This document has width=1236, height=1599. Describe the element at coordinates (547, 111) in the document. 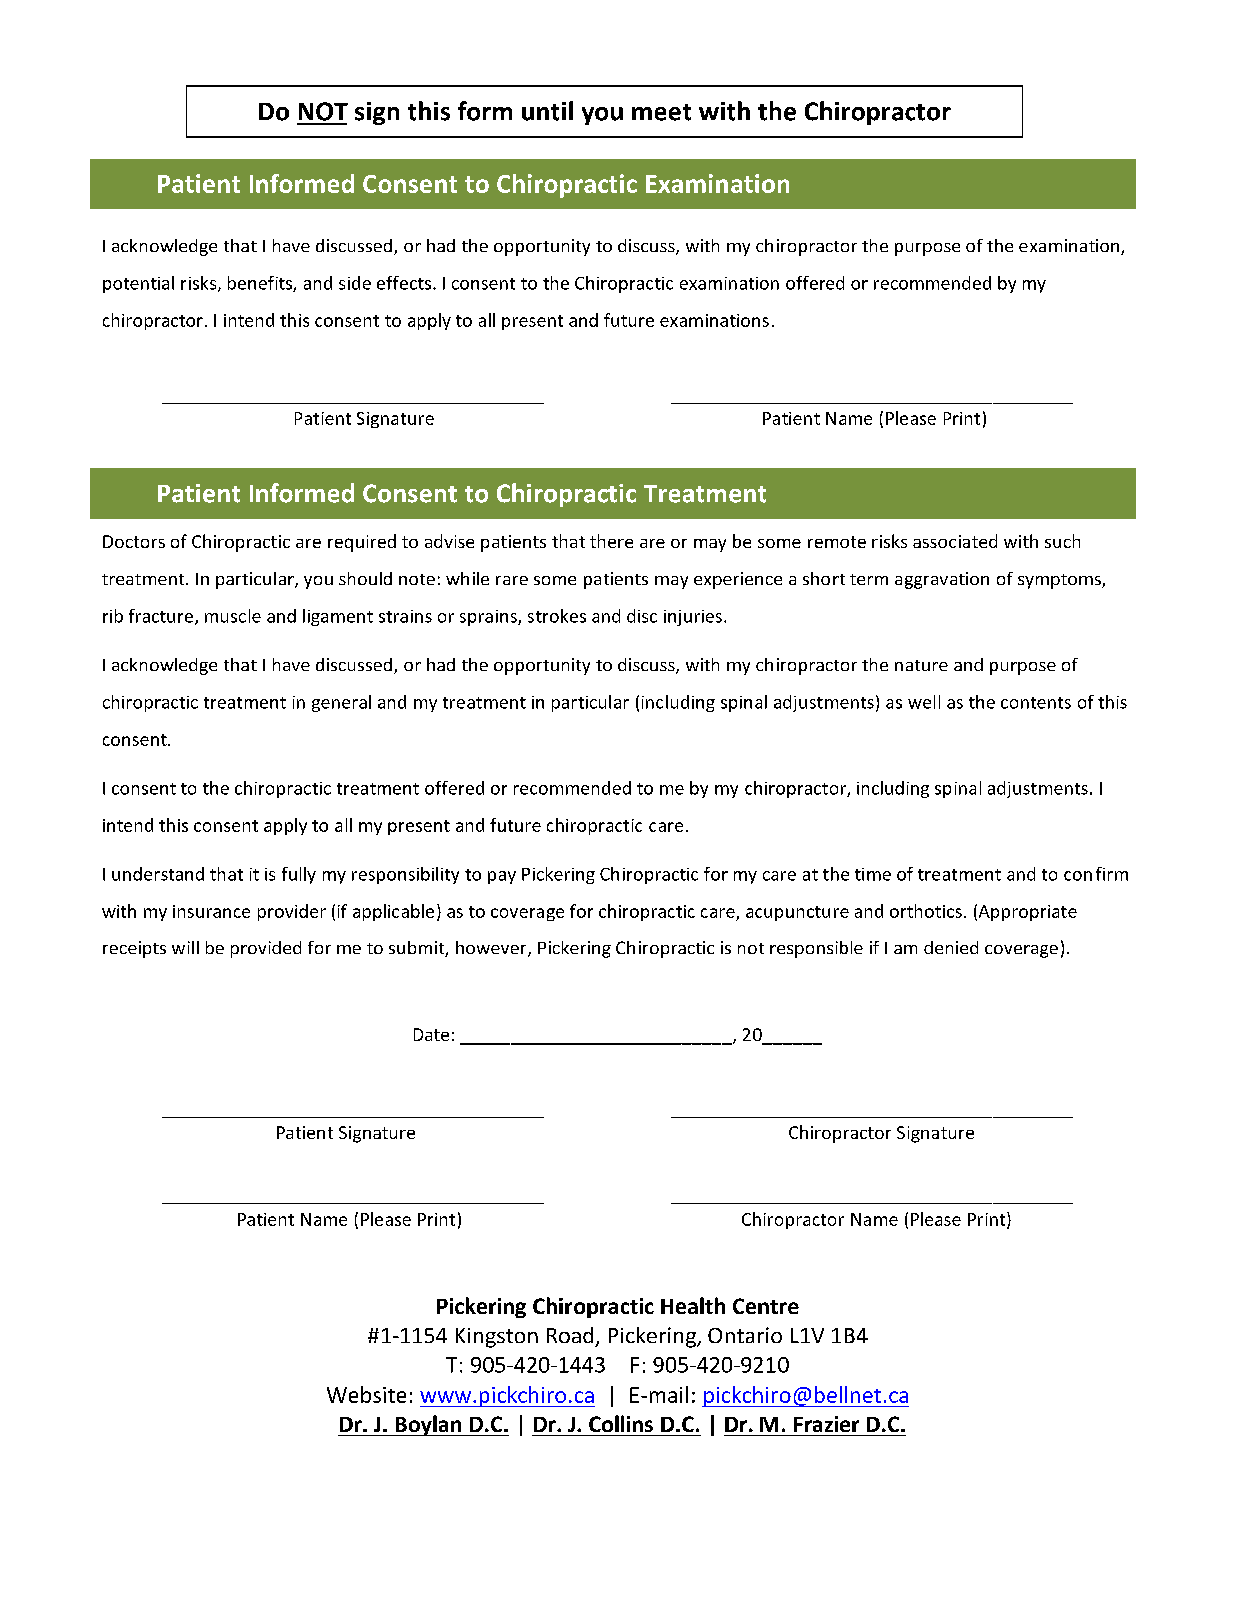

I see `until` at that location.
